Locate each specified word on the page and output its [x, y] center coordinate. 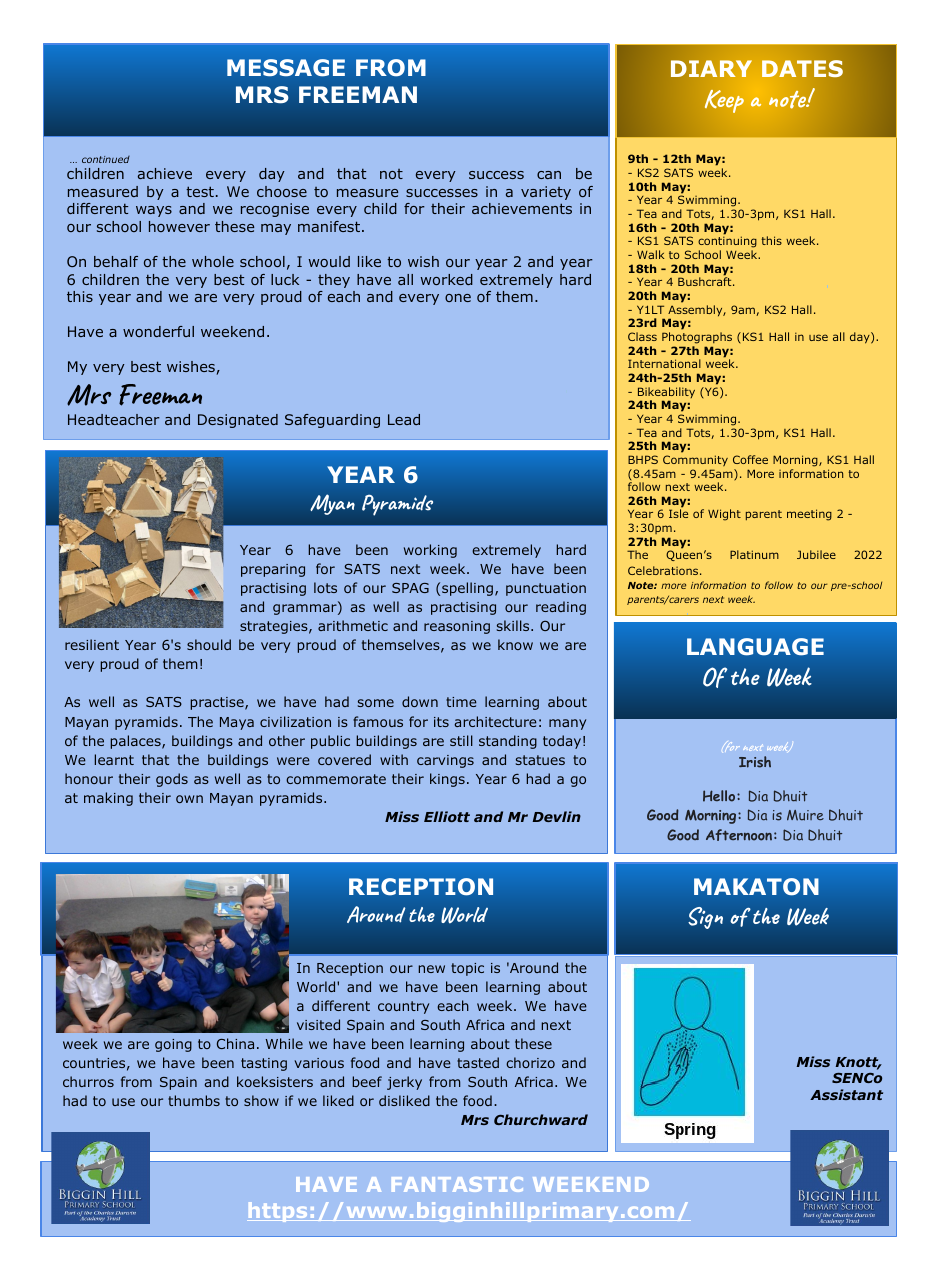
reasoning [457, 627]
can [549, 175]
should [209, 644]
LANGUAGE [755, 646]
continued [106, 159]
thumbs [194, 1100]
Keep [724, 101]
